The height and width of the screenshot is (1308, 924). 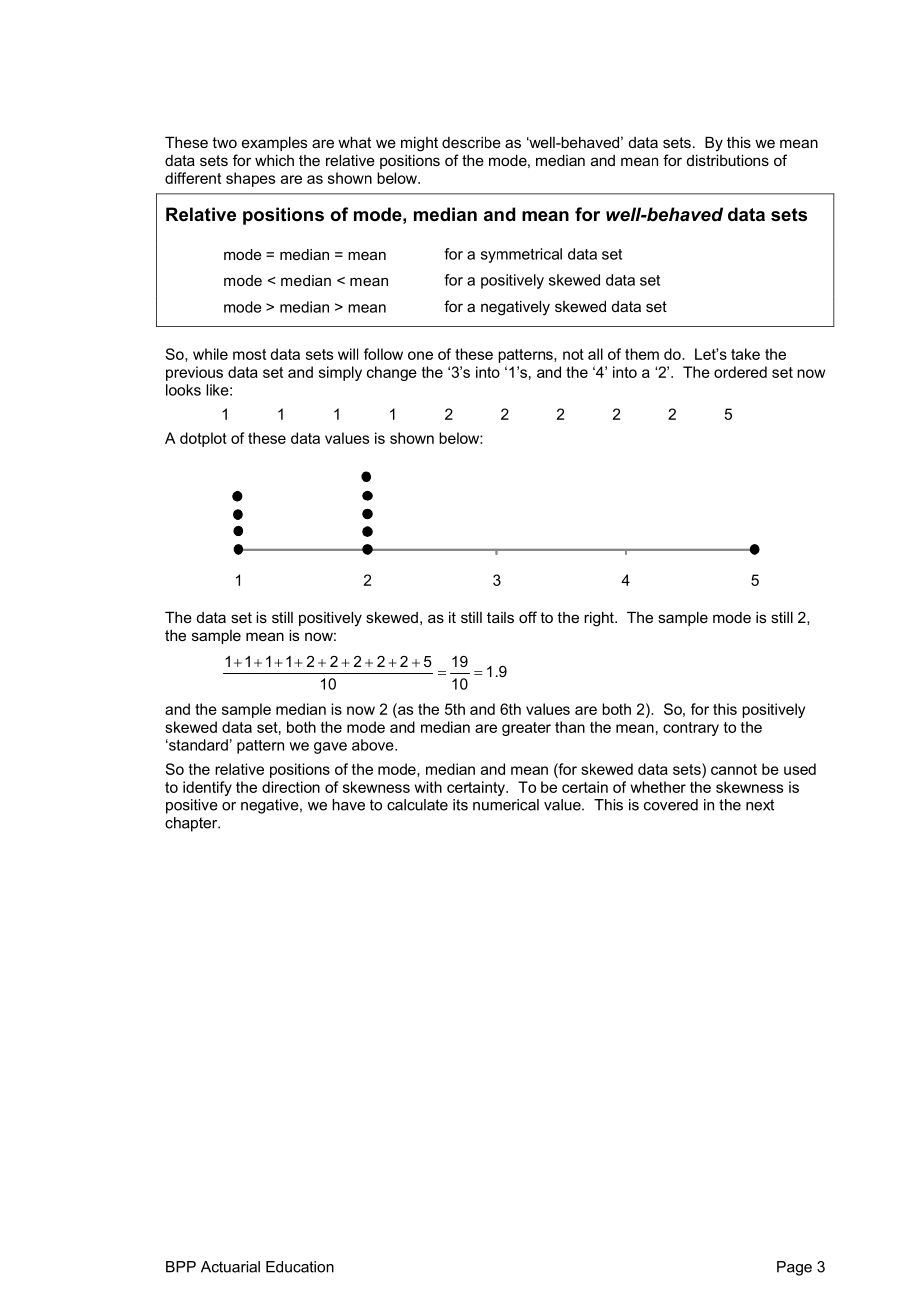 I want to click on chapter, so click(x=192, y=824).
